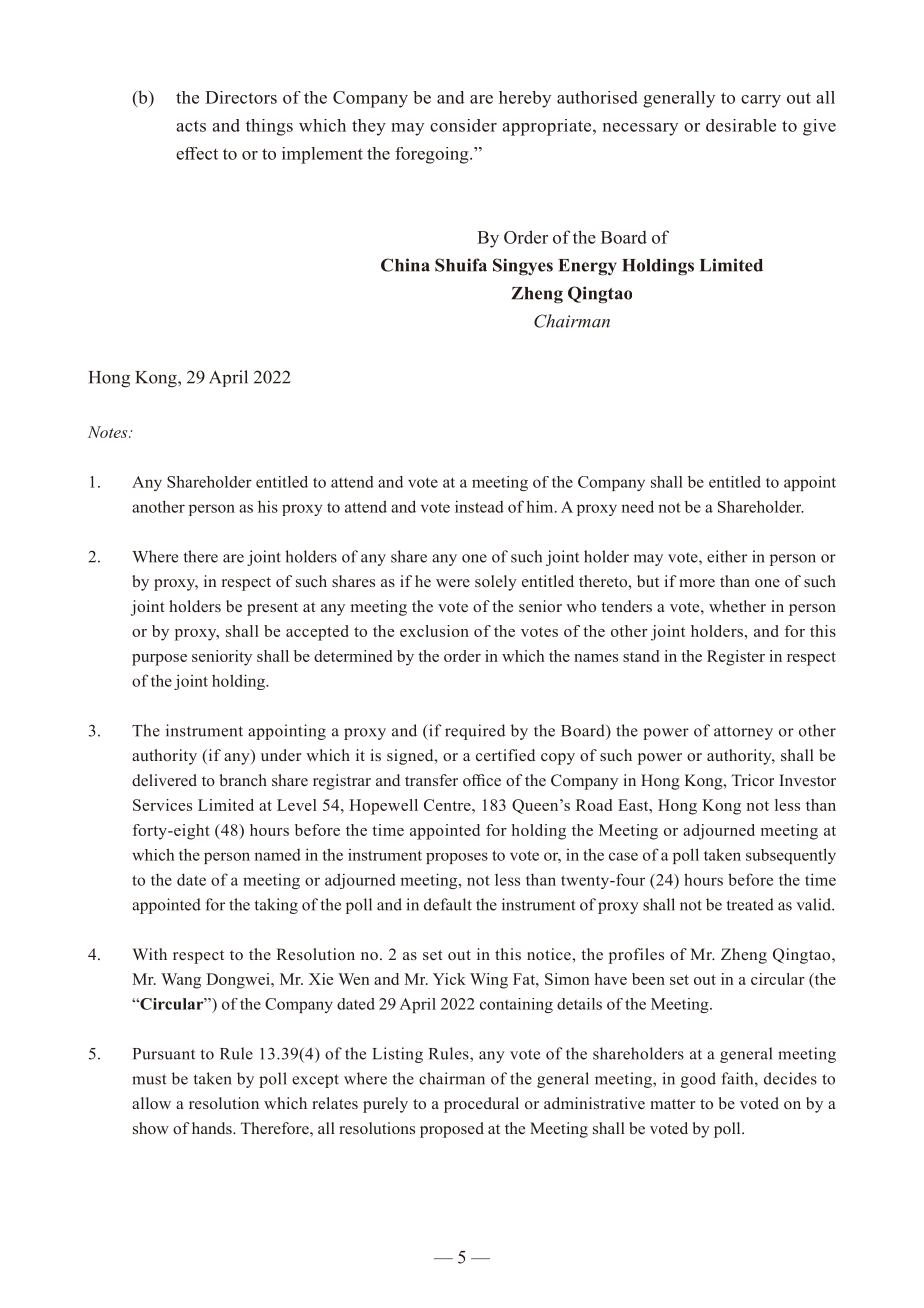  What do you see at coordinates (741, 125) in the screenshot?
I see `desirable` at bounding box center [741, 125].
